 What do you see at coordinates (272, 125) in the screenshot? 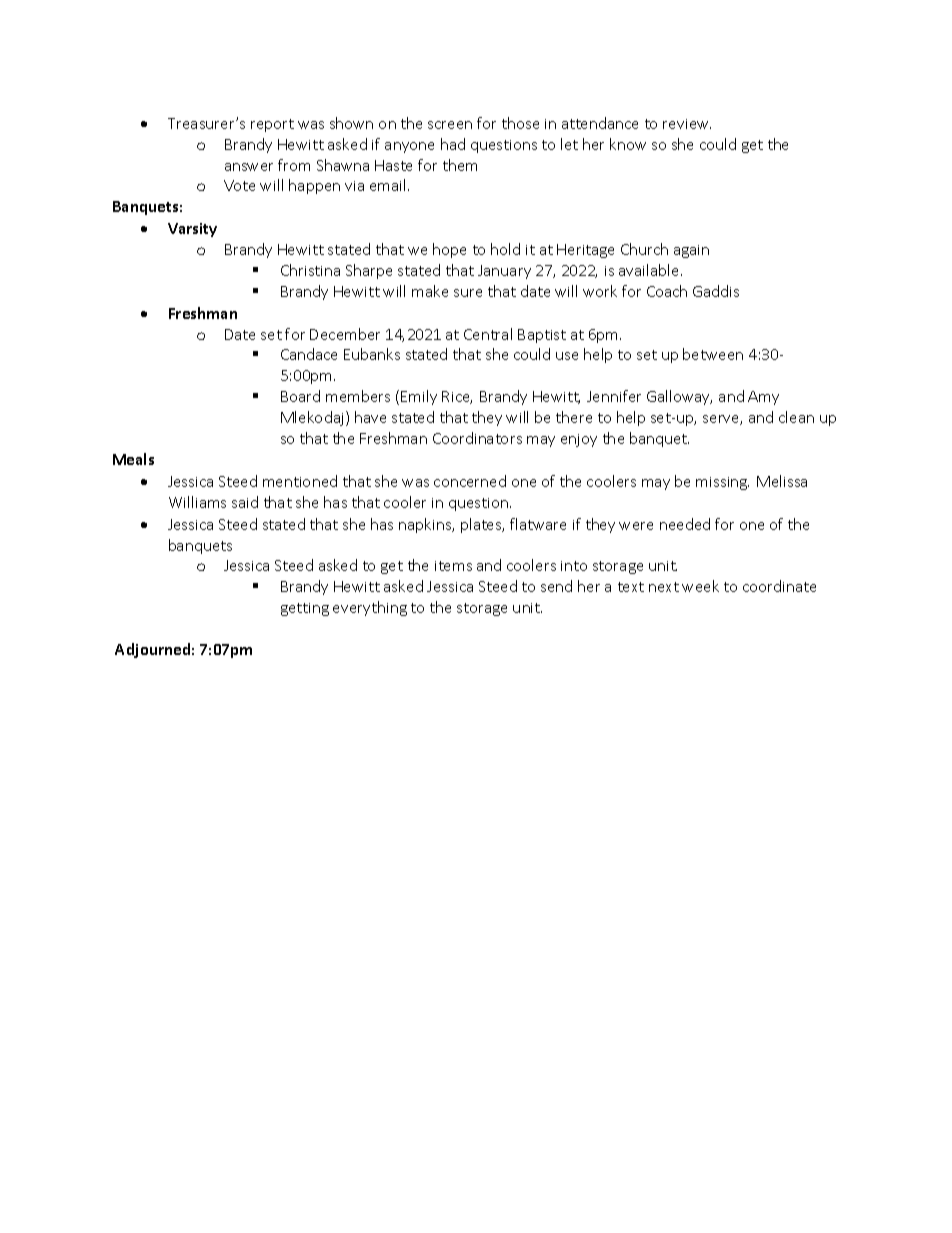
I see `report` at bounding box center [272, 125].
